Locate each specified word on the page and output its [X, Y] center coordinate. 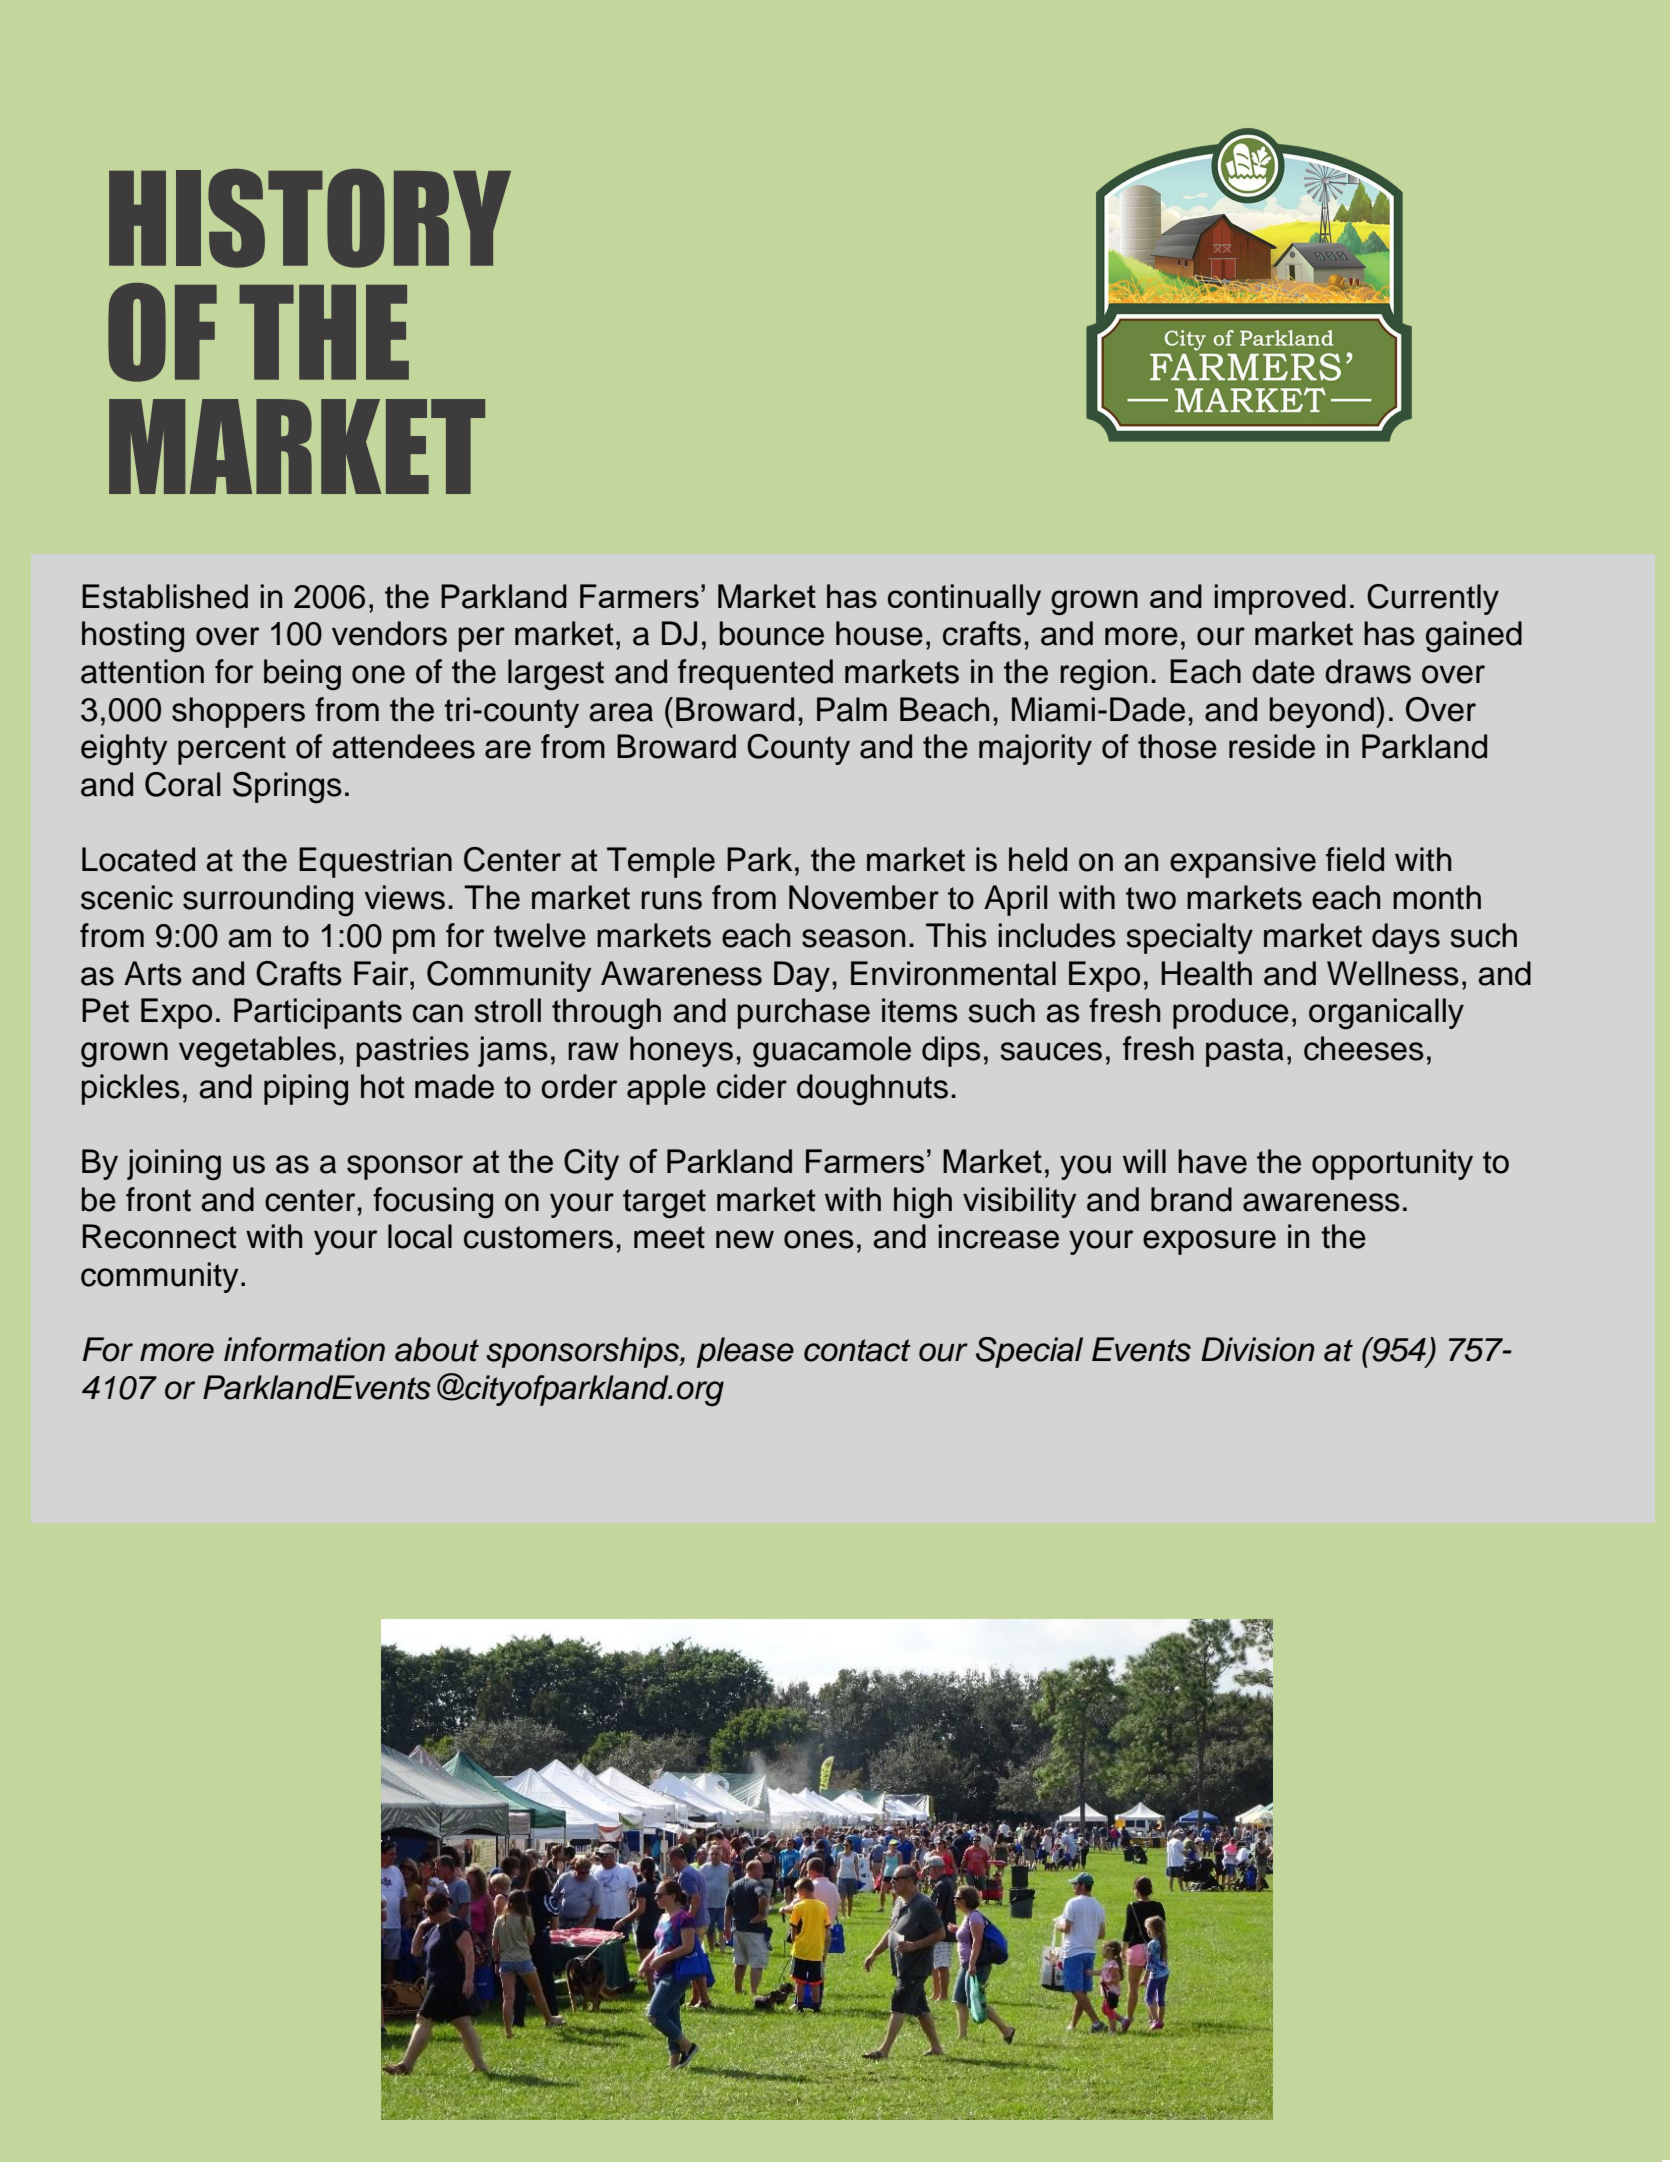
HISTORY [310, 218]
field [1355, 859]
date [1283, 671]
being [302, 674]
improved [1280, 599]
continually [964, 599]
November [864, 897]
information [304, 1349]
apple [666, 1089]
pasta [1245, 1052]
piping [306, 1089]
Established [165, 596]
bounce [772, 633]
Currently [1433, 599]
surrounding [268, 900]
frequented [755, 674]
